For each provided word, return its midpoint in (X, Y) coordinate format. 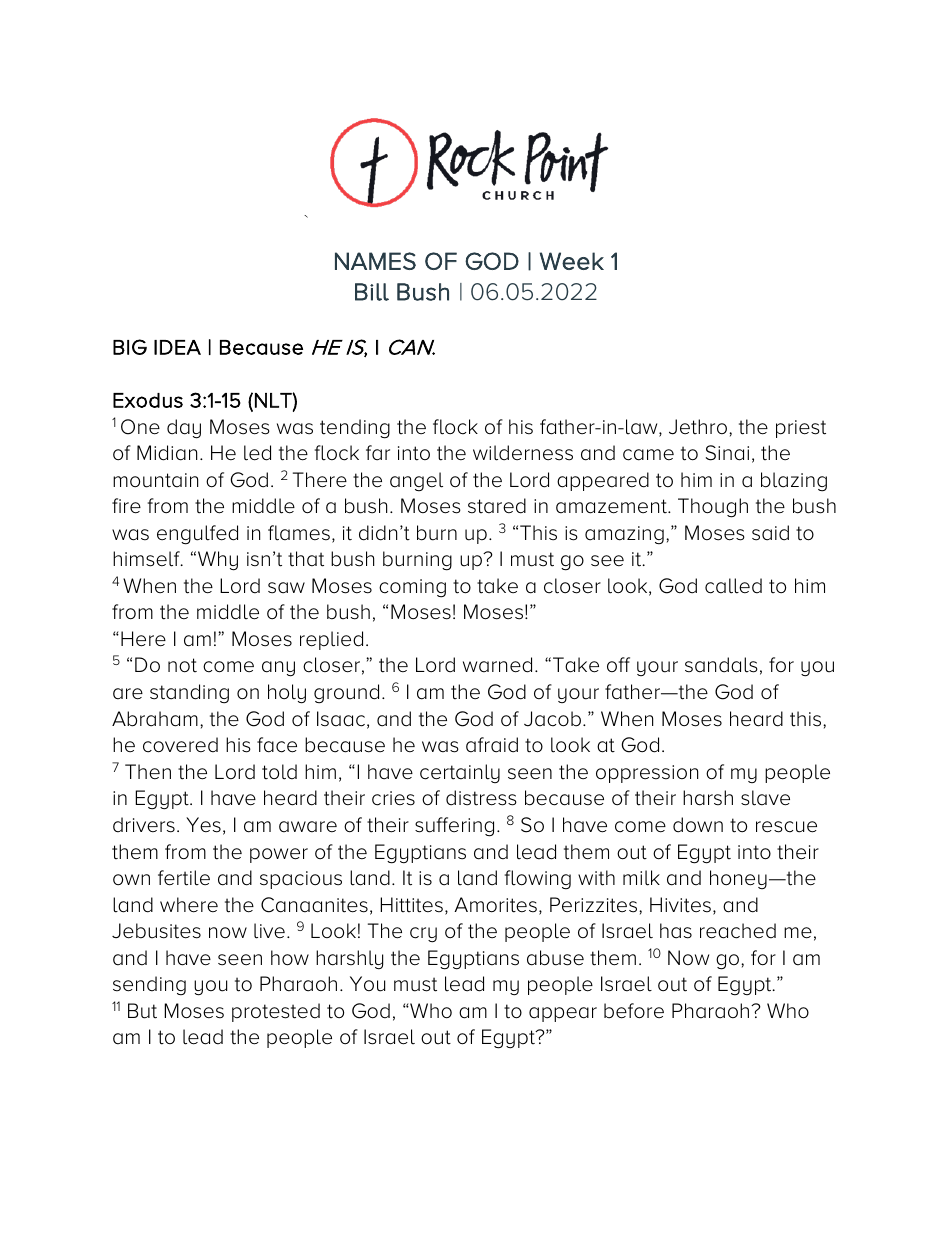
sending (149, 986)
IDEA (177, 347)
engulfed (197, 535)
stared (497, 506)
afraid (492, 745)
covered (180, 745)
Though (713, 508)
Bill (372, 292)
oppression (647, 774)
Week (572, 261)
